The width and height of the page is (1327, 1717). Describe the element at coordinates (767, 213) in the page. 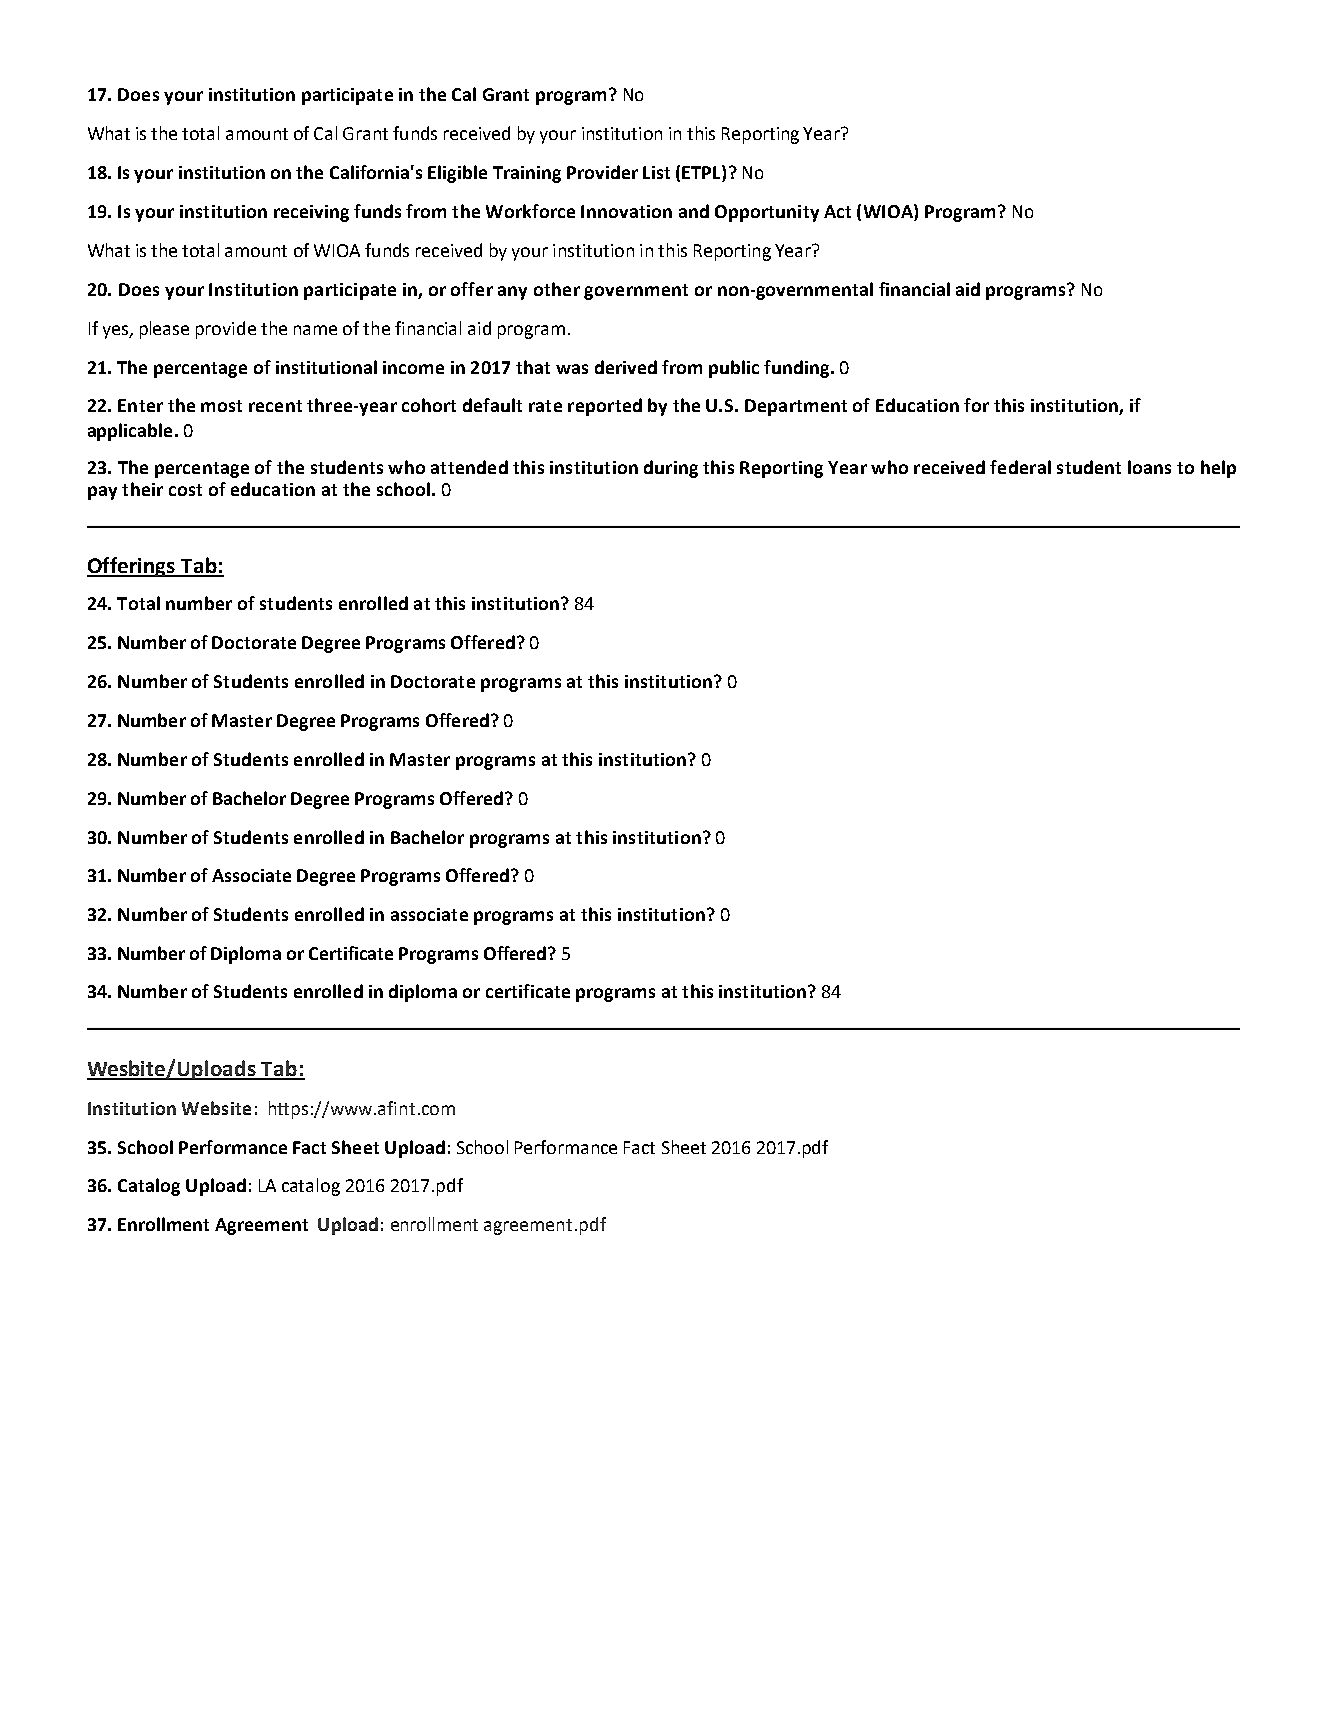

I see `Opportunity` at that location.
